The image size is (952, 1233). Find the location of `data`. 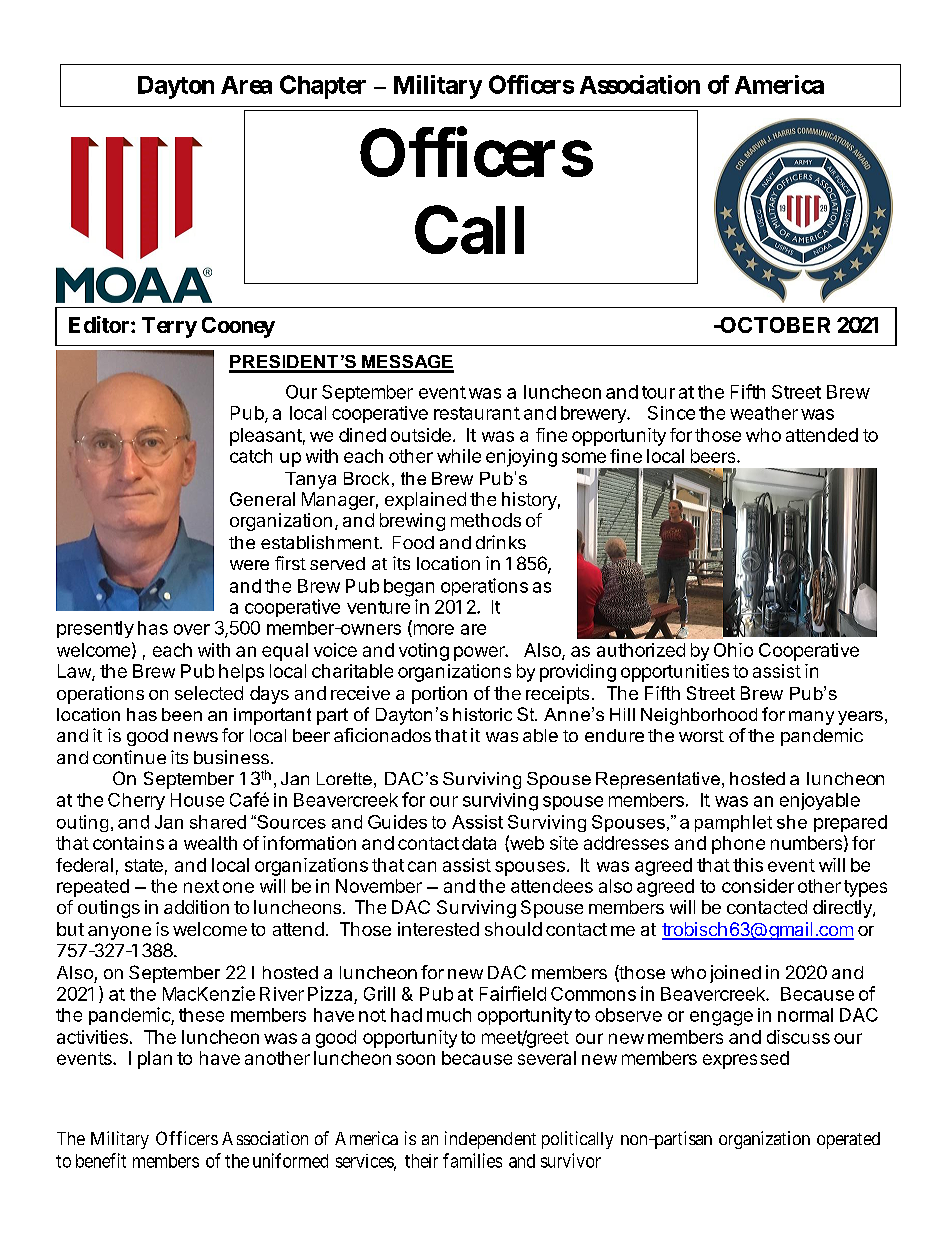

data is located at coordinates (479, 843).
